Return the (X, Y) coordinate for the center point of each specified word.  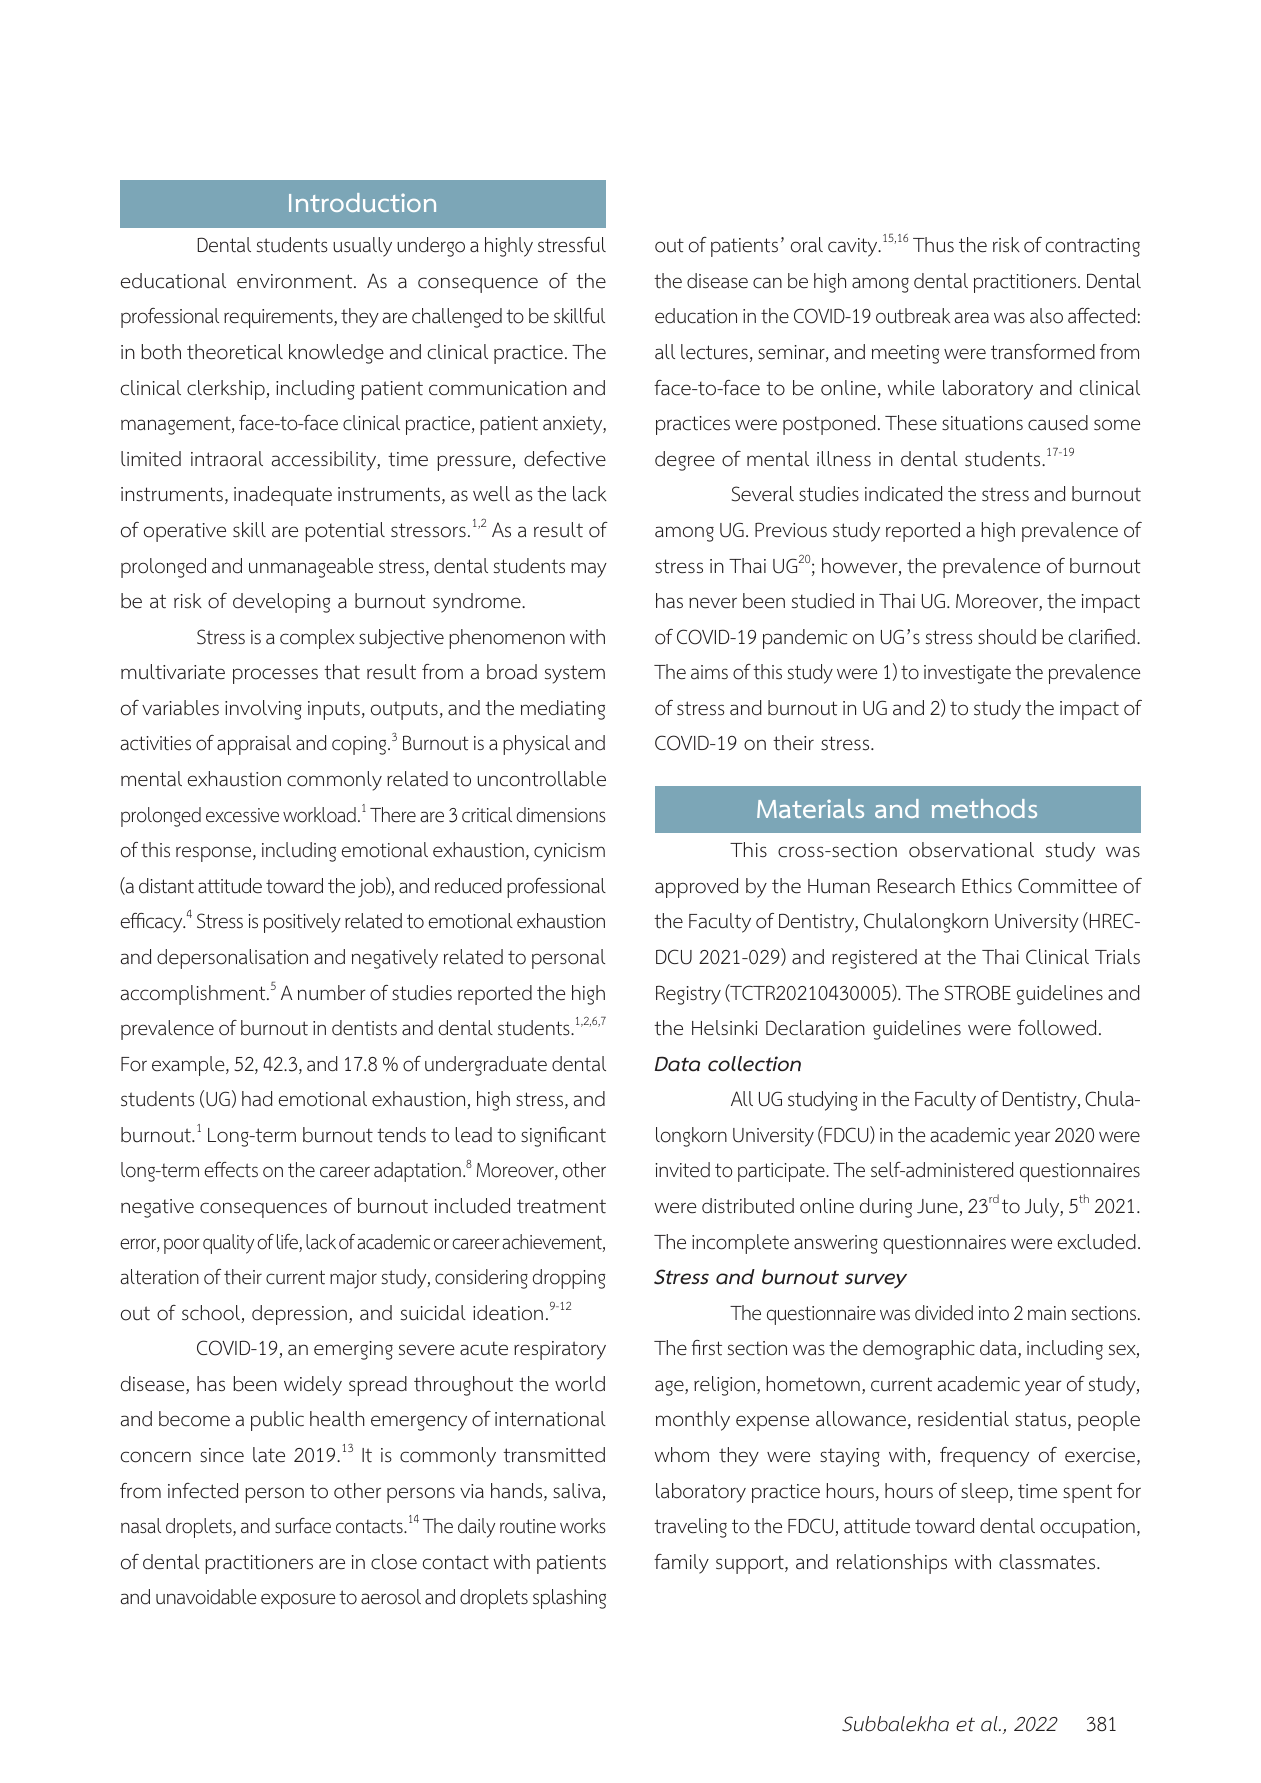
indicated (903, 494)
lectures (714, 352)
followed (1057, 1028)
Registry (688, 995)
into (994, 1313)
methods (984, 808)
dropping (569, 1279)
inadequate (283, 496)
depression (299, 1315)
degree (685, 461)
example (189, 1066)
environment (296, 281)
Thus (933, 245)
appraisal (254, 745)
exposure (298, 1601)
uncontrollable (541, 779)
